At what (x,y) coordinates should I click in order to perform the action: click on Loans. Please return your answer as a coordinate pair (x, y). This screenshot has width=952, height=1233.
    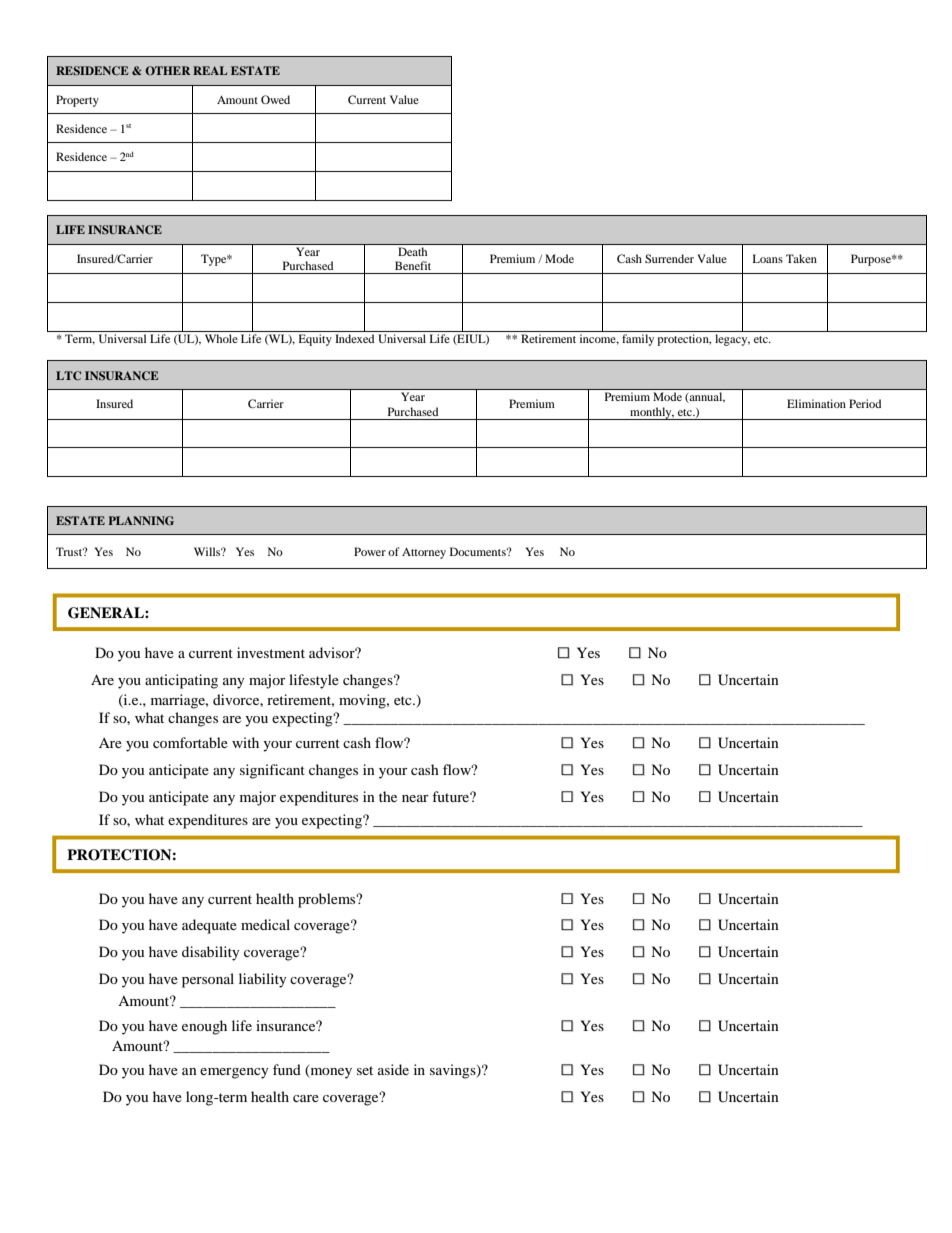
    Looking at the image, I should click on (768, 258).
